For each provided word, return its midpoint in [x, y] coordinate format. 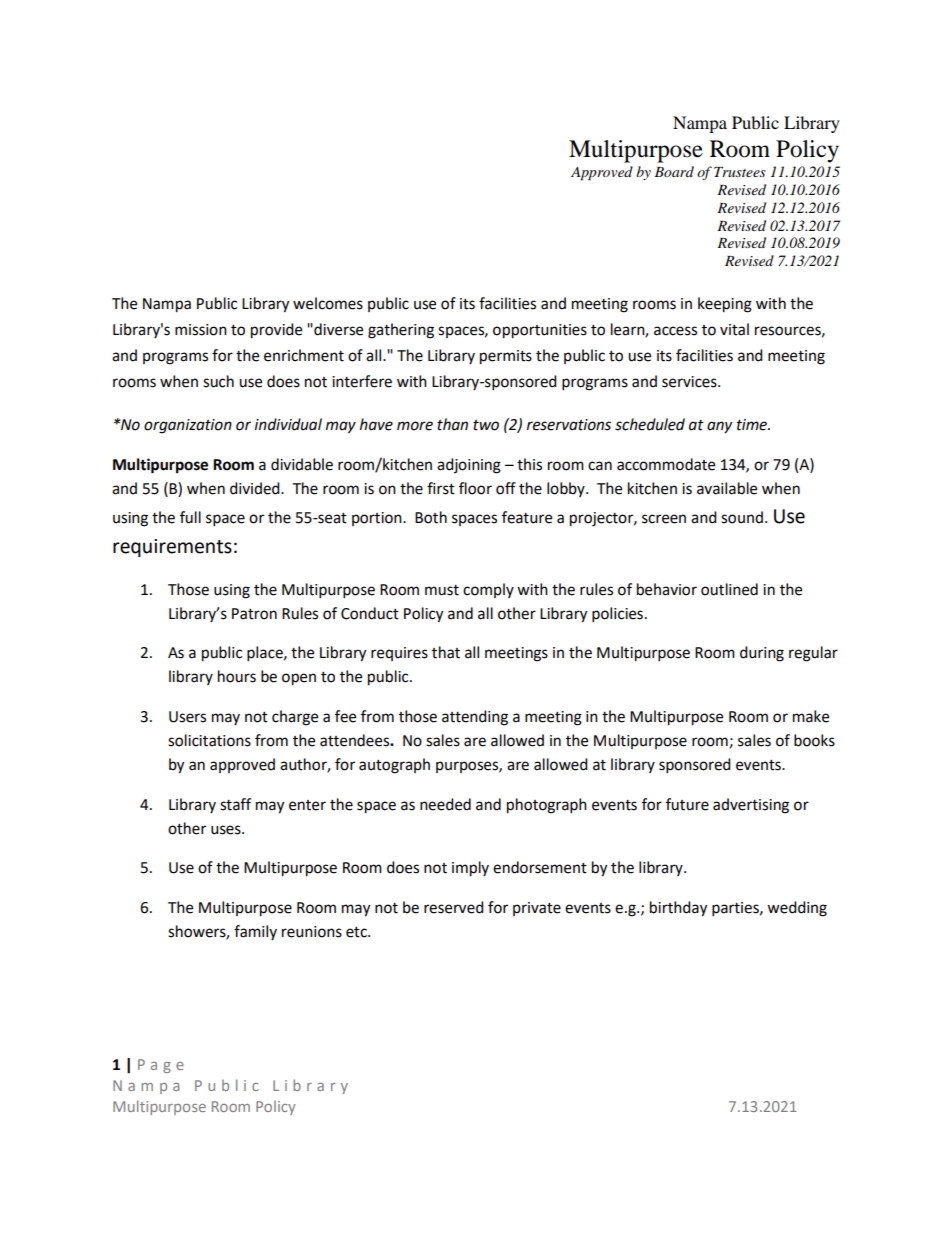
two [486, 425]
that [446, 652]
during [762, 654]
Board [674, 171]
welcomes [328, 303]
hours [237, 676]
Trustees [740, 172]
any [719, 427]
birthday [678, 909]
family [255, 932]
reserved [454, 907]
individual [288, 424]
